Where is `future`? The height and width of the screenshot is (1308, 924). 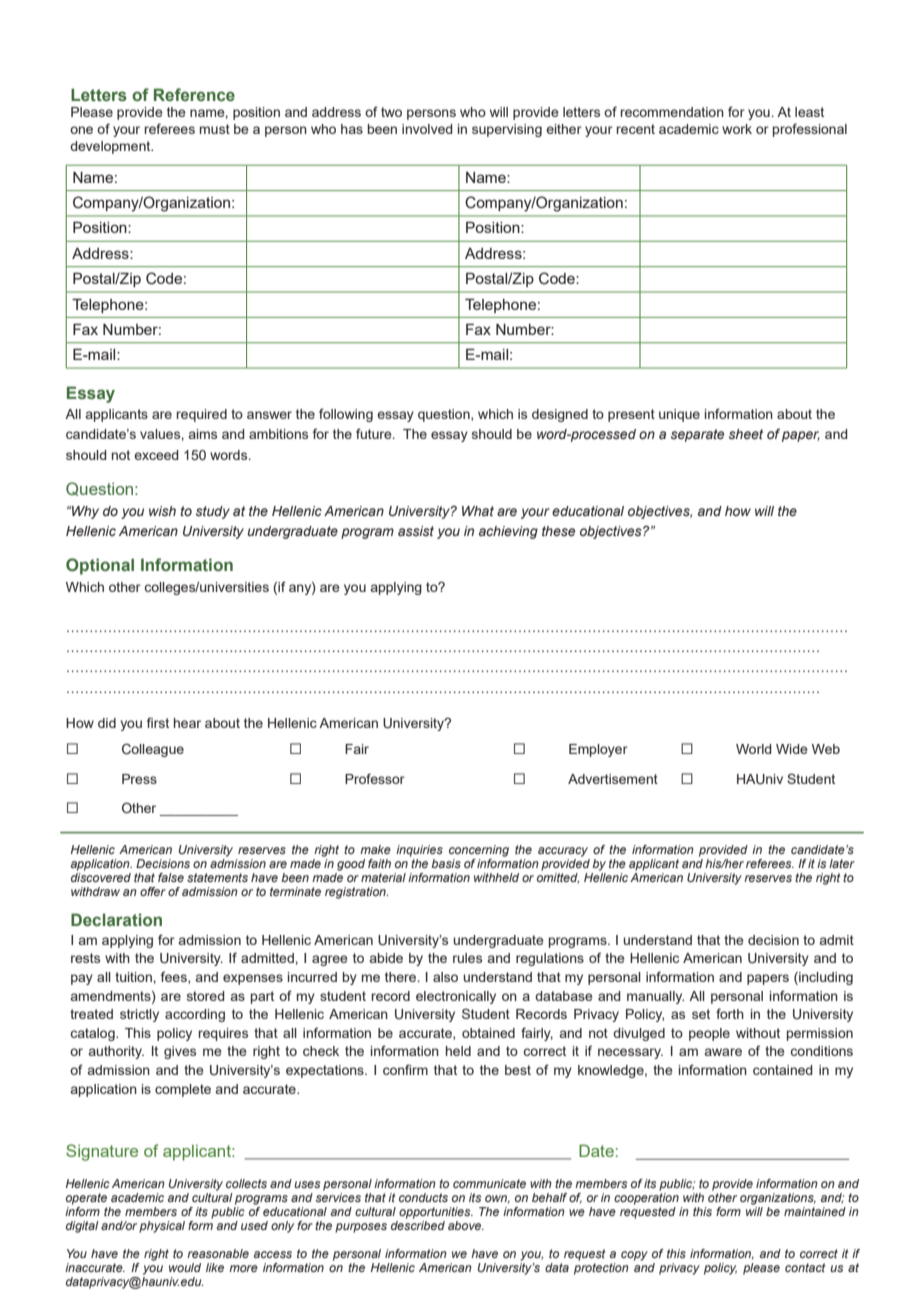 future is located at coordinates (375, 433).
